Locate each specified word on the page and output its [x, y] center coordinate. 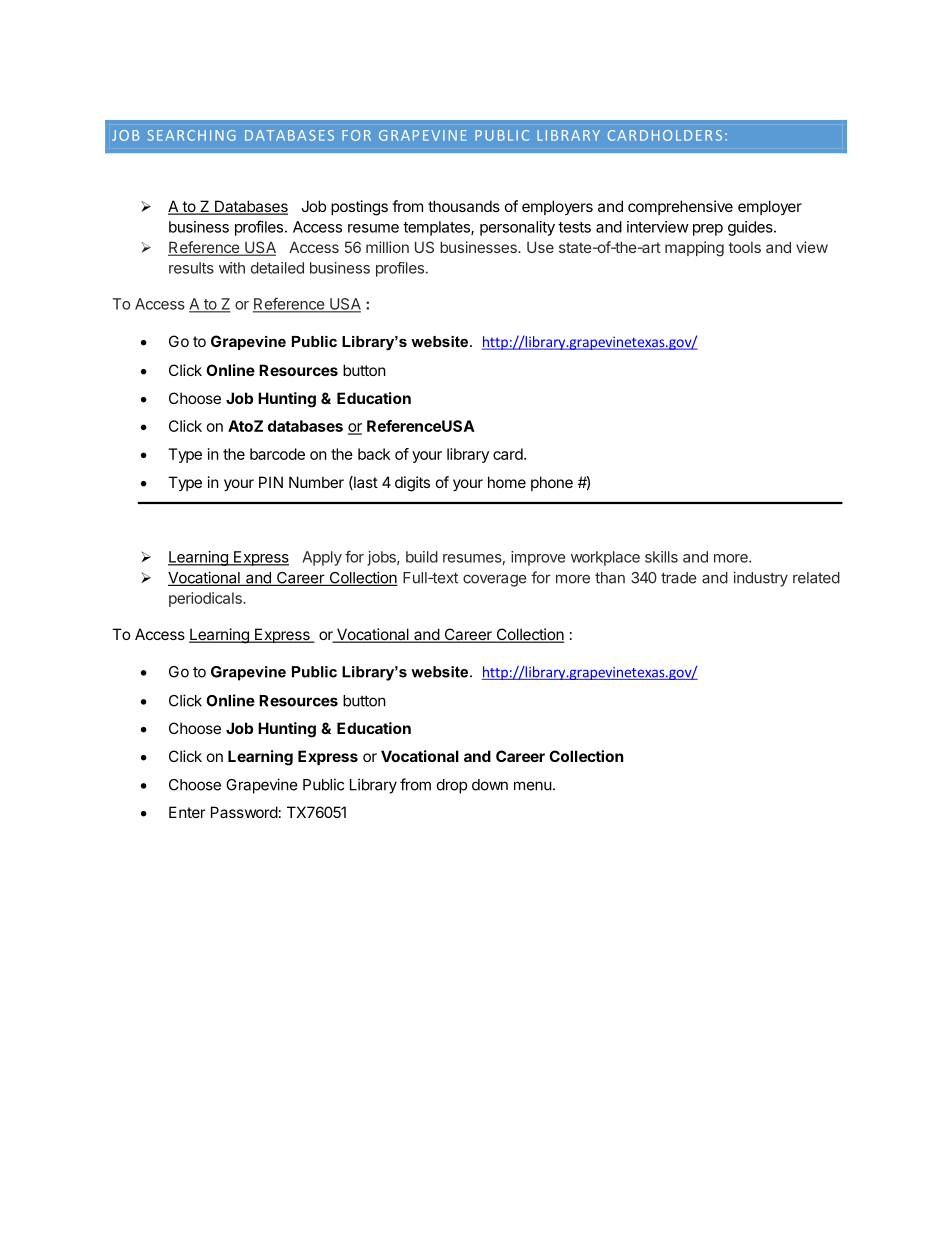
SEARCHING [191, 135]
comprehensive [680, 207]
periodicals [206, 599]
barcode [277, 454]
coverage [494, 580]
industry [761, 579]
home [507, 482]
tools [744, 247]
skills [661, 557]
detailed [277, 268]
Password [244, 812]
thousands [464, 206]
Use [540, 247]
